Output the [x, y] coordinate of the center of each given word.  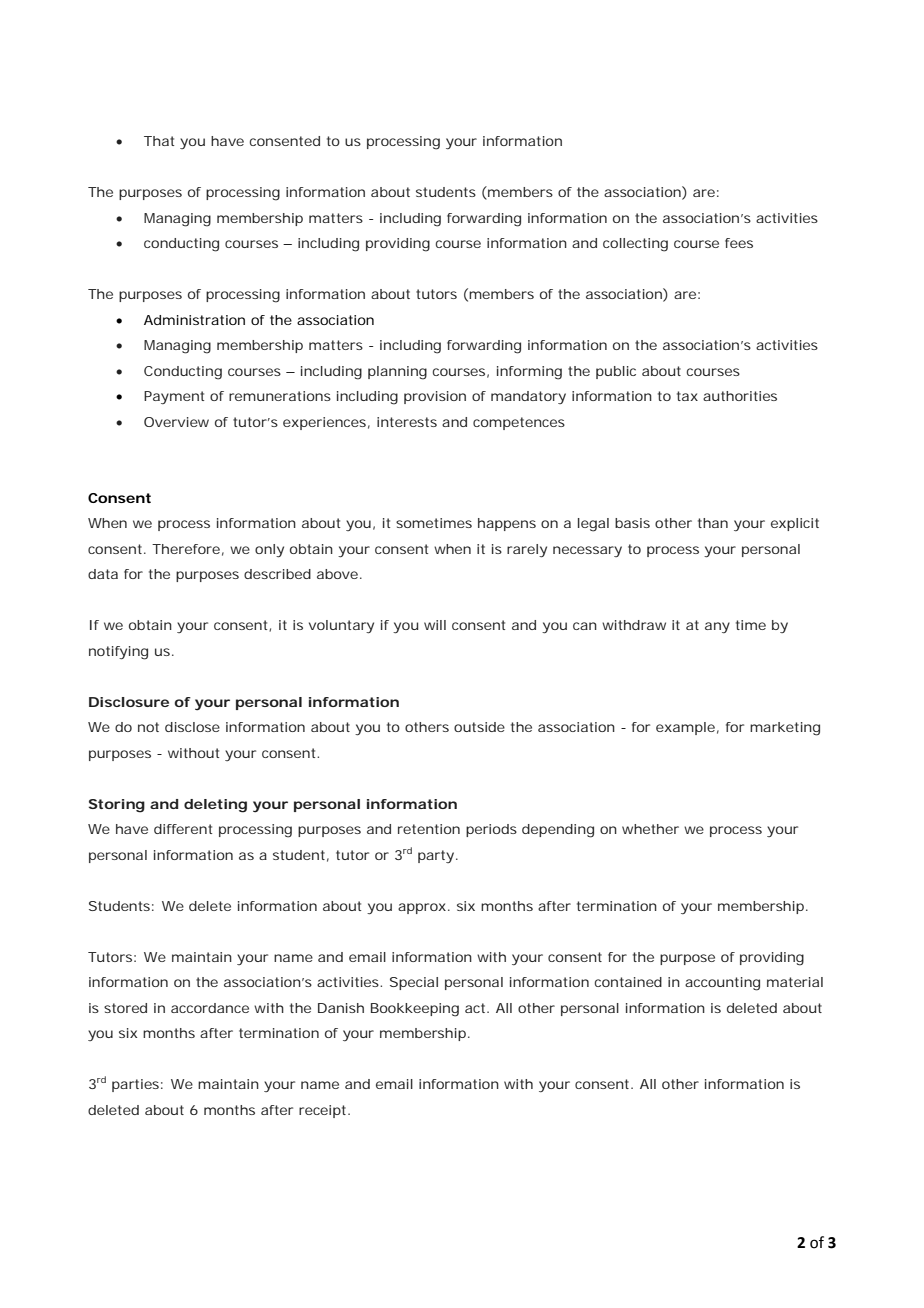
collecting [635, 245]
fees [739, 243]
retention [429, 829]
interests [407, 422]
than [713, 523]
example [685, 728]
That [159, 141]
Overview [176, 422]
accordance [210, 1008]
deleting [215, 806]
